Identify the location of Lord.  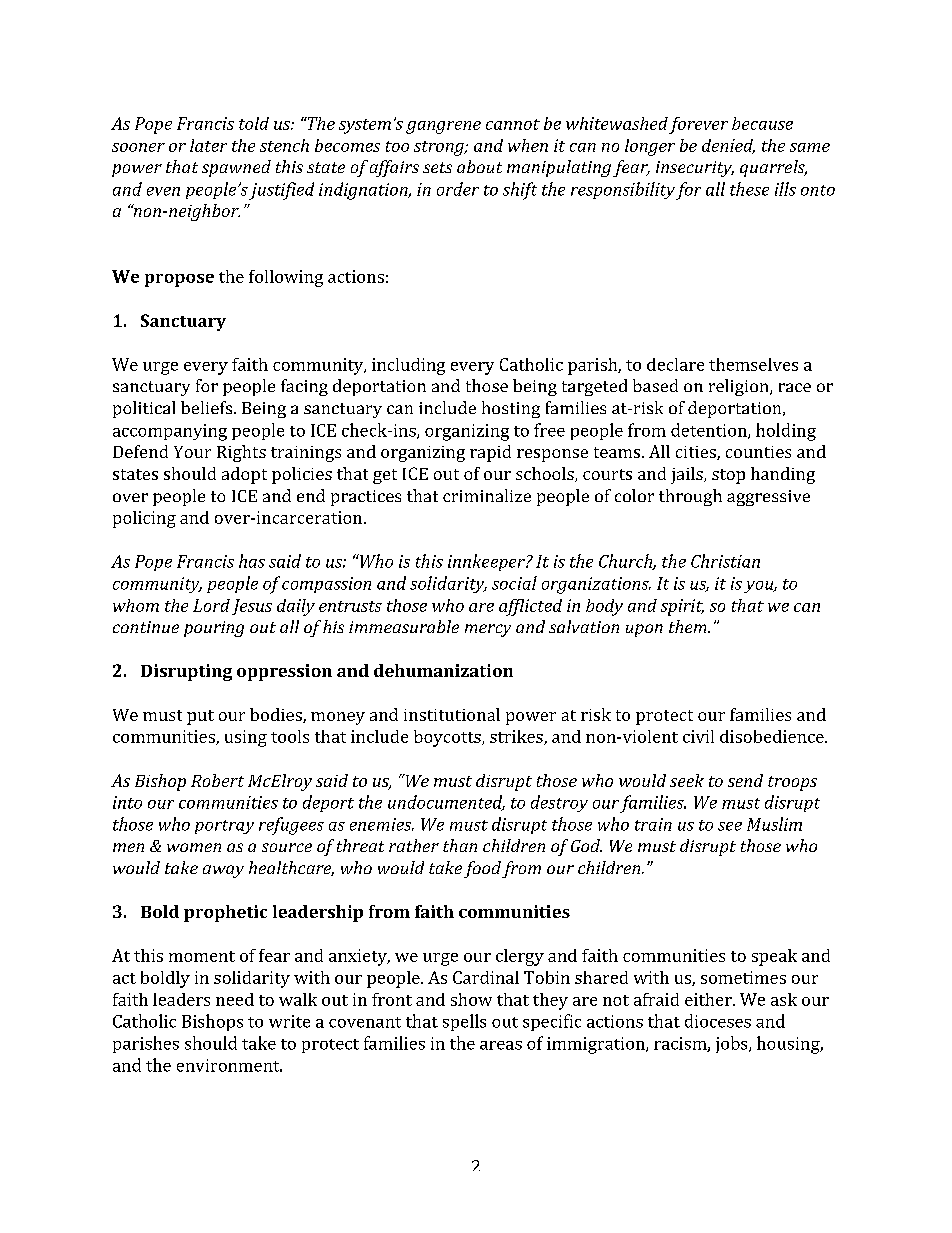
(211, 605).
